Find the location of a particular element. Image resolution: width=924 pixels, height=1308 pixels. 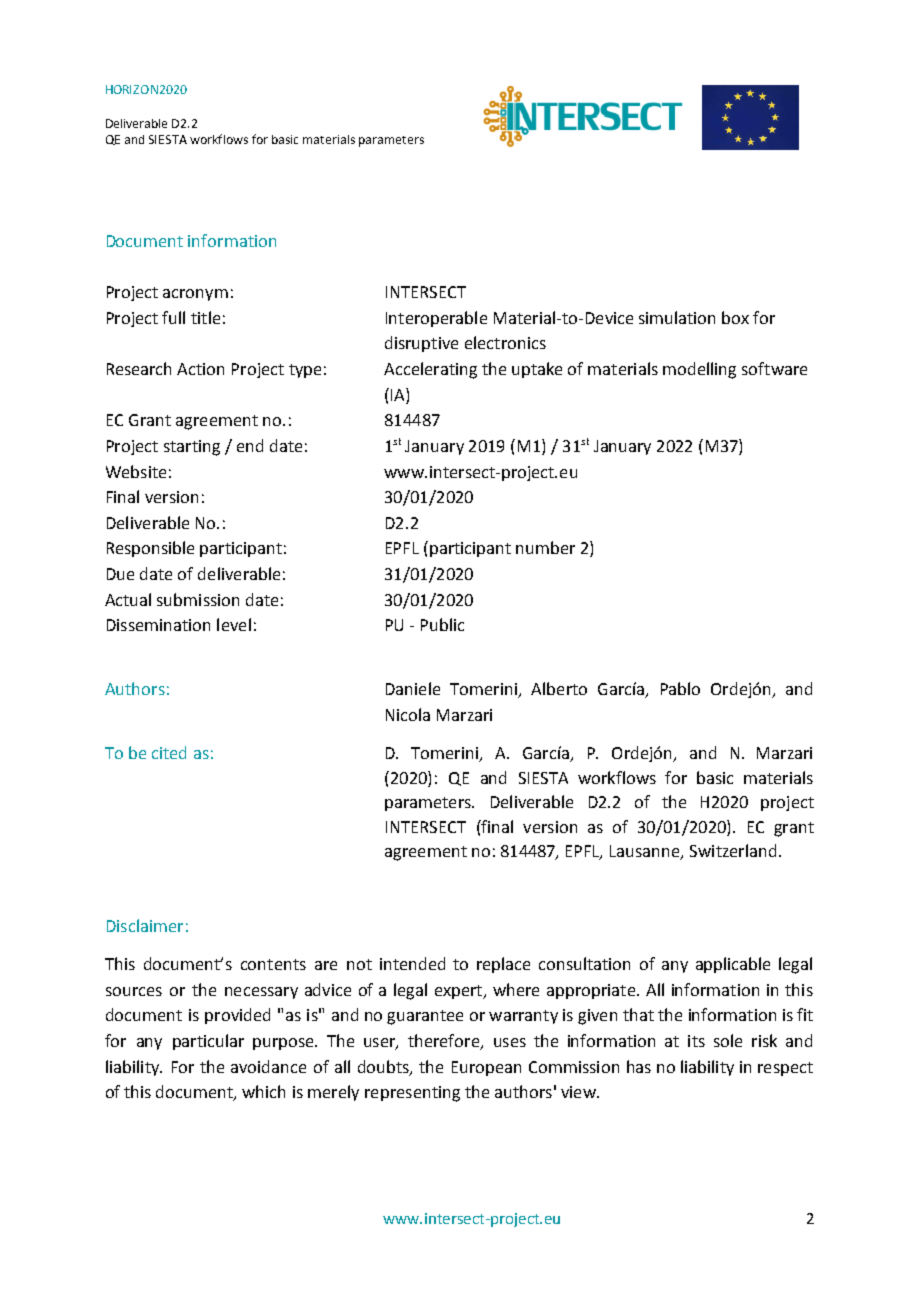

cited is located at coordinates (169, 752).
